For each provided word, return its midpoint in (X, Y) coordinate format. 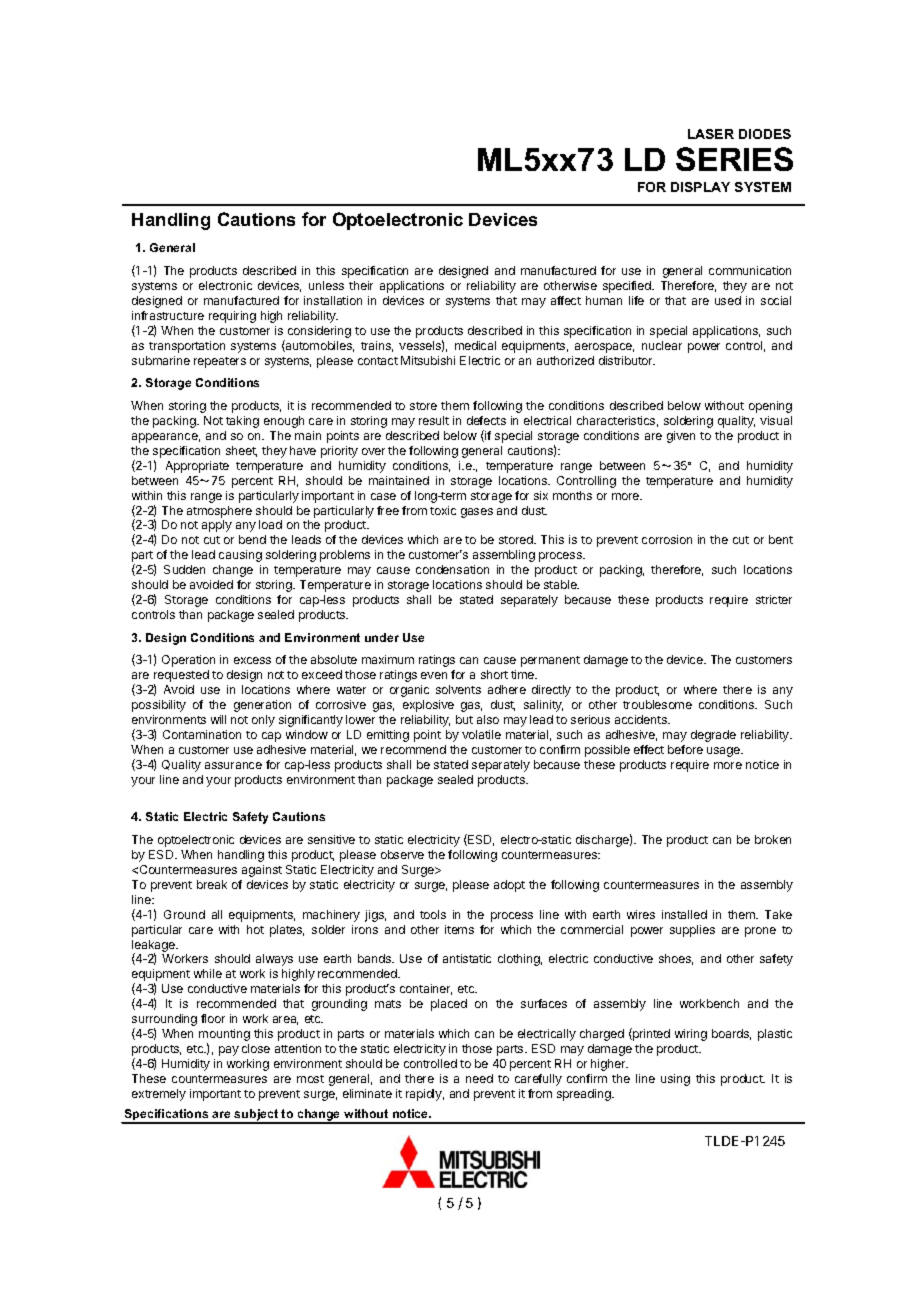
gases (477, 513)
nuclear (662, 345)
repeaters (220, 362)
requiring (232, 317)
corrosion (667, 539)
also (488, 719)
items (459, 929)
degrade (713, 736)
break (212, 884)
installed (684, 914)
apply (217, 526)
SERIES (734, 159)
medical (475, 345)
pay (229, 1051)
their (361, 285)
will (218, 719)
